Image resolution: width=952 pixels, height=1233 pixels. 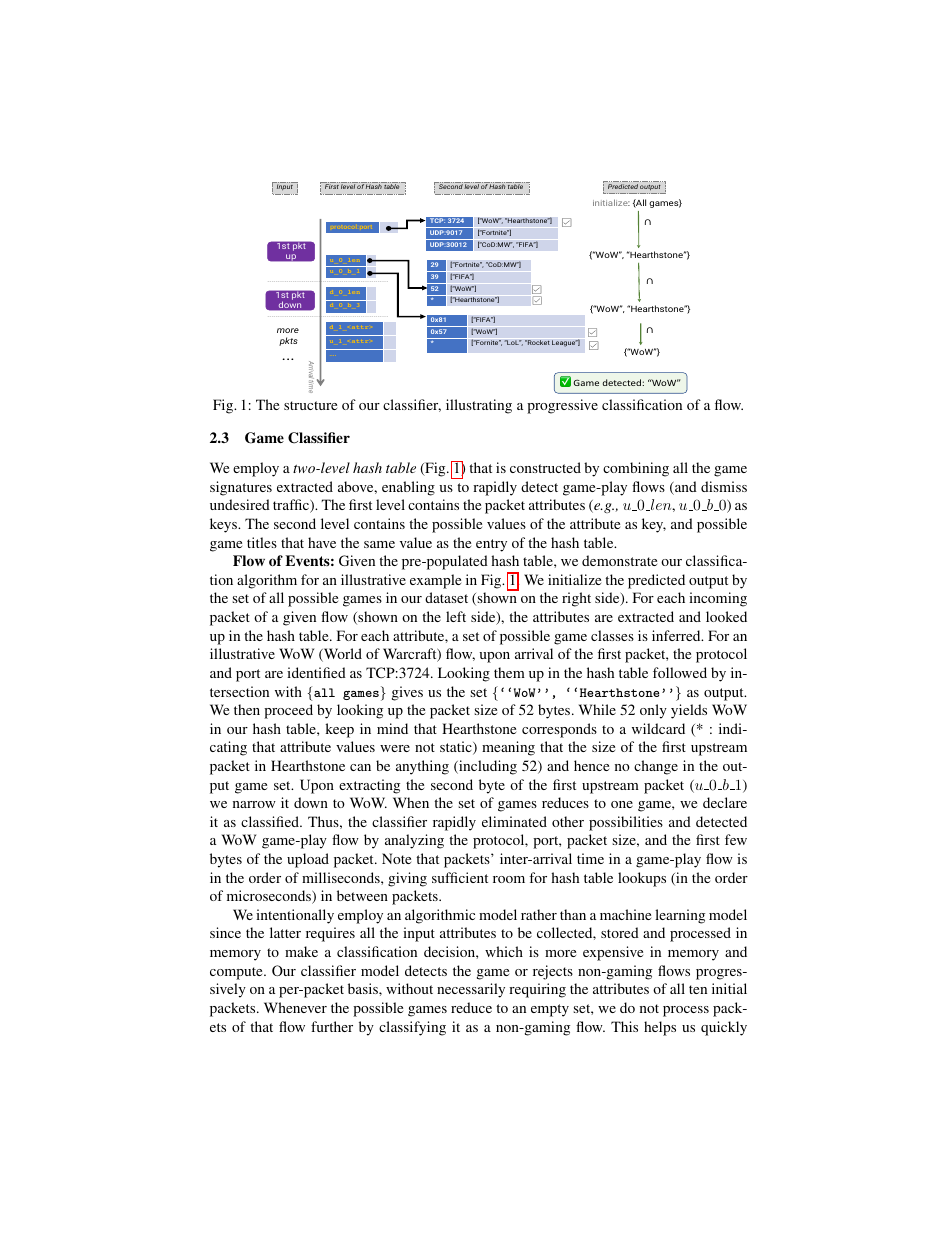 What do you see at coordinates (310, 405) in the screenshot?
I see `structure` at bounding box center [310, 405].
